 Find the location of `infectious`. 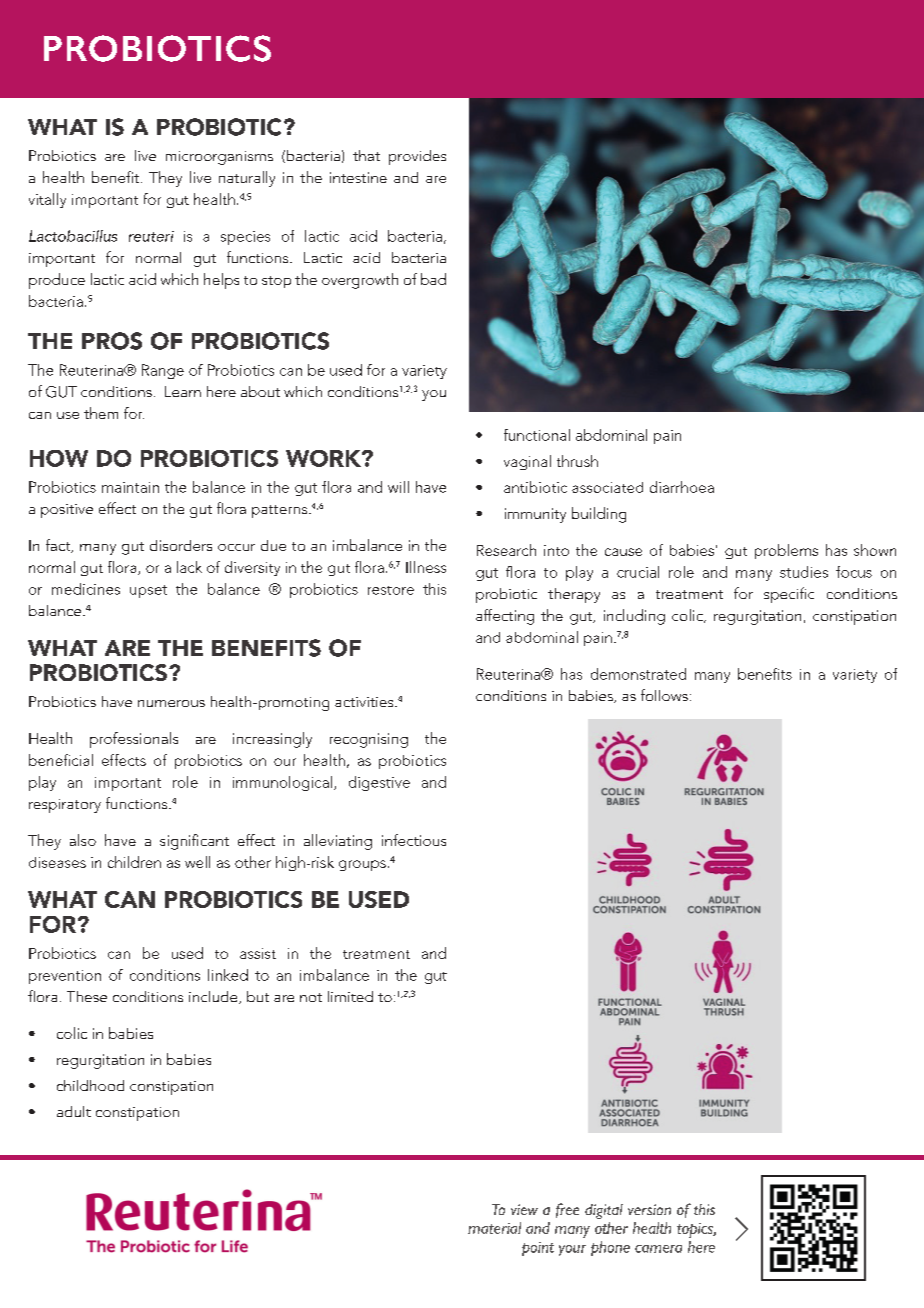

infectious is located at coordinates (414, 840).
